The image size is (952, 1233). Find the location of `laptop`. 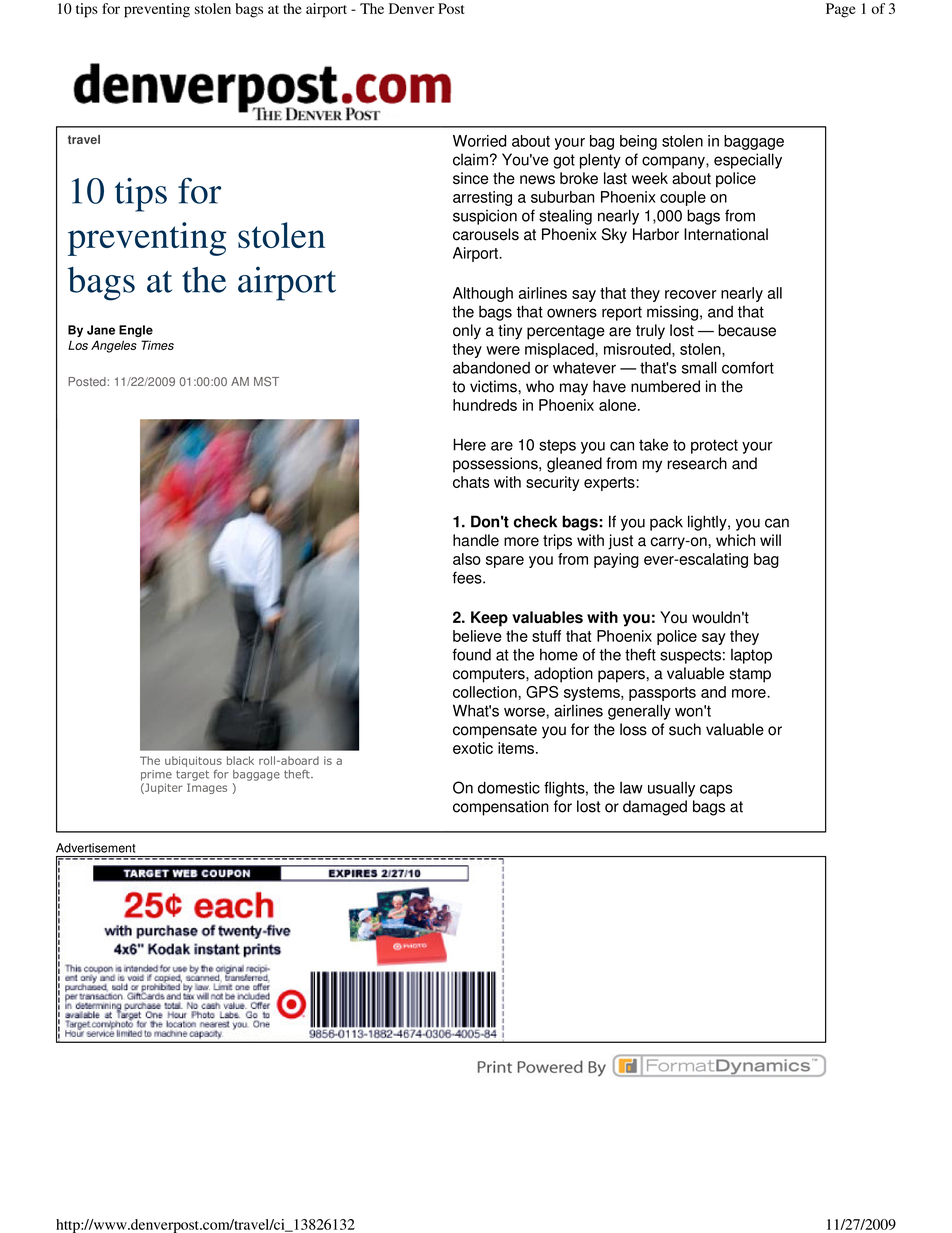

laptop is located at coordinates (751, 656).
